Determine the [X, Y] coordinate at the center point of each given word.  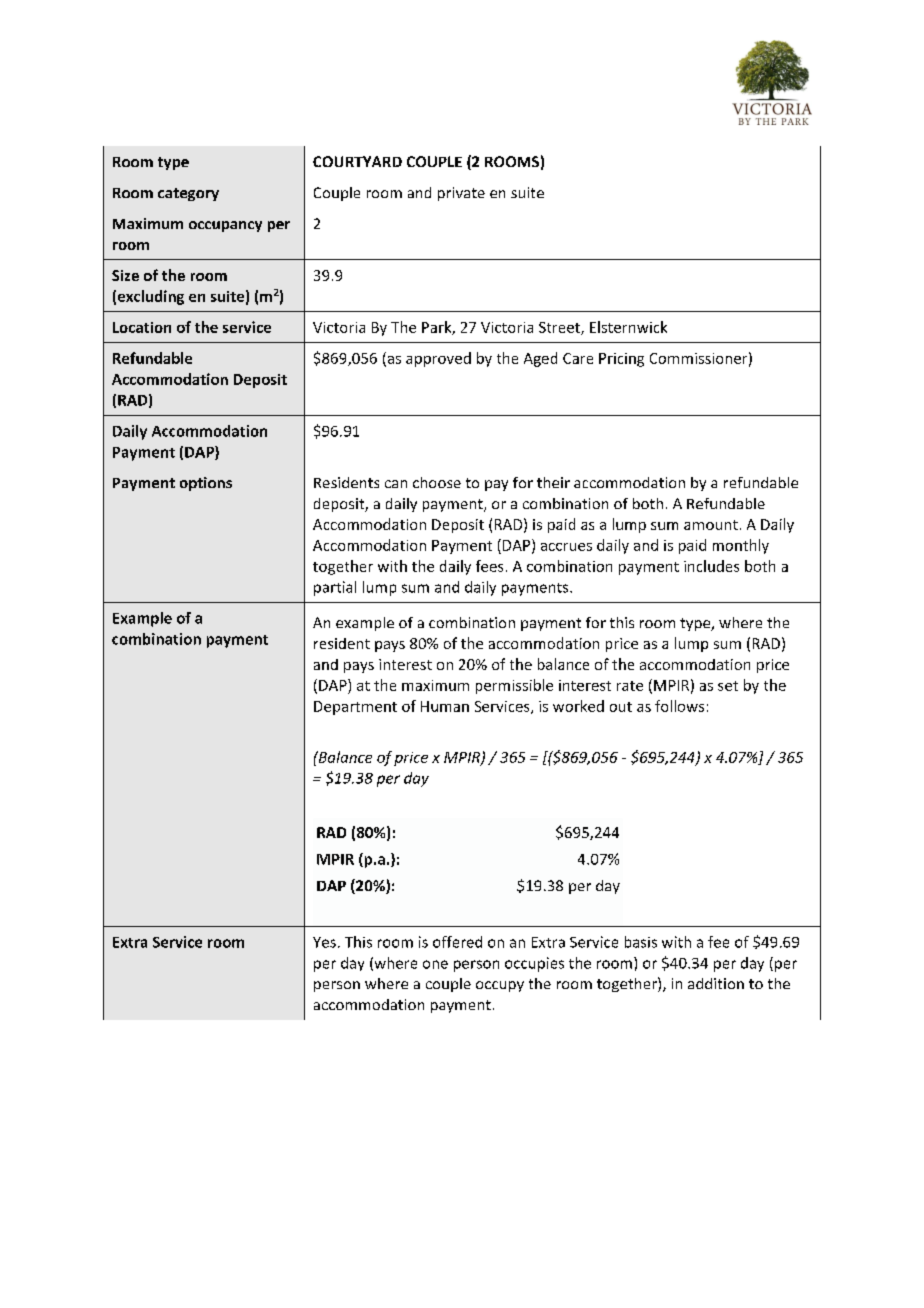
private [461, 194]
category [188, 194]
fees [489, 566]
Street [560, 328]
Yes [324, 942]
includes [711, 566]
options [206, 484]
